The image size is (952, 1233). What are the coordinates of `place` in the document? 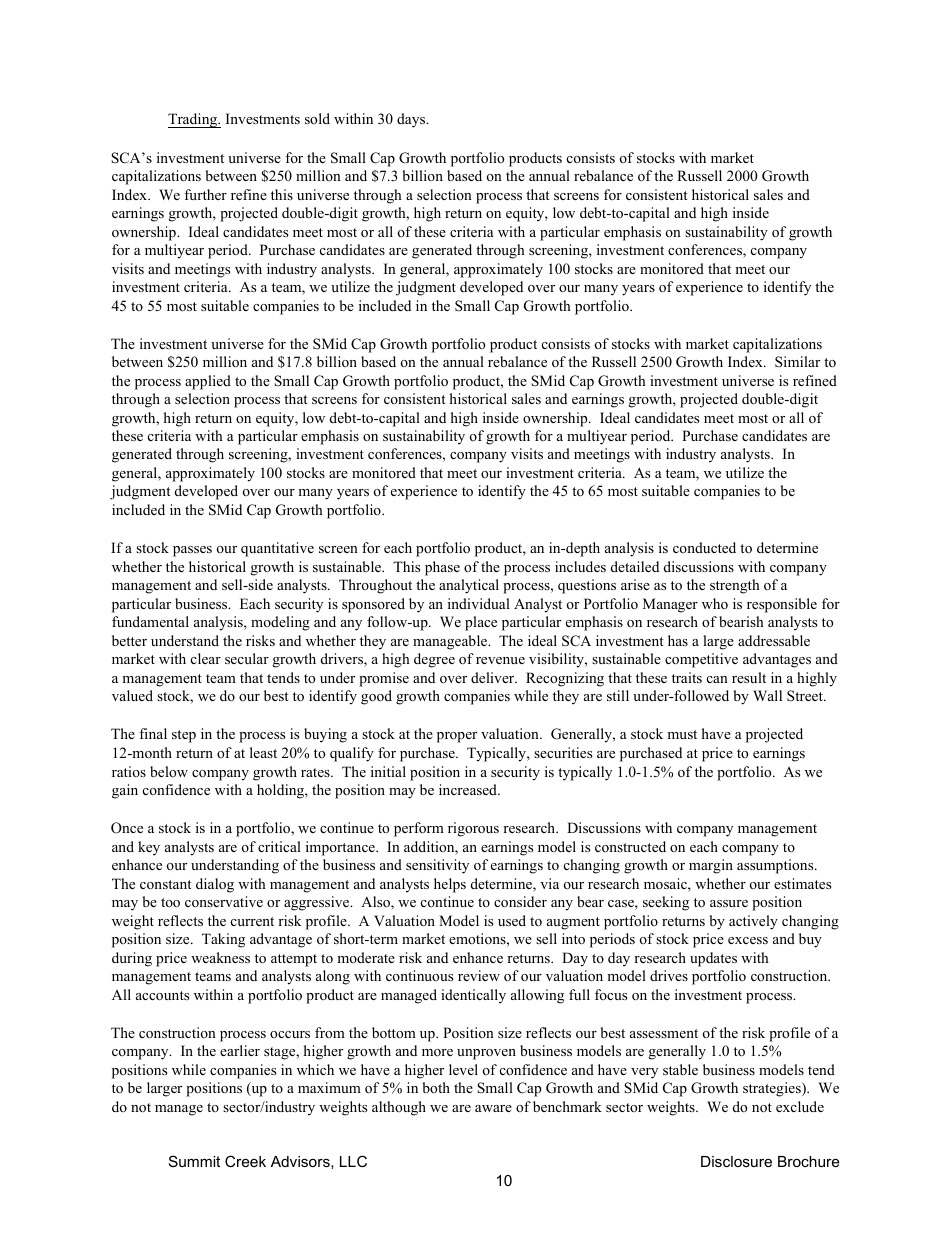 It's located at (481, 623).
